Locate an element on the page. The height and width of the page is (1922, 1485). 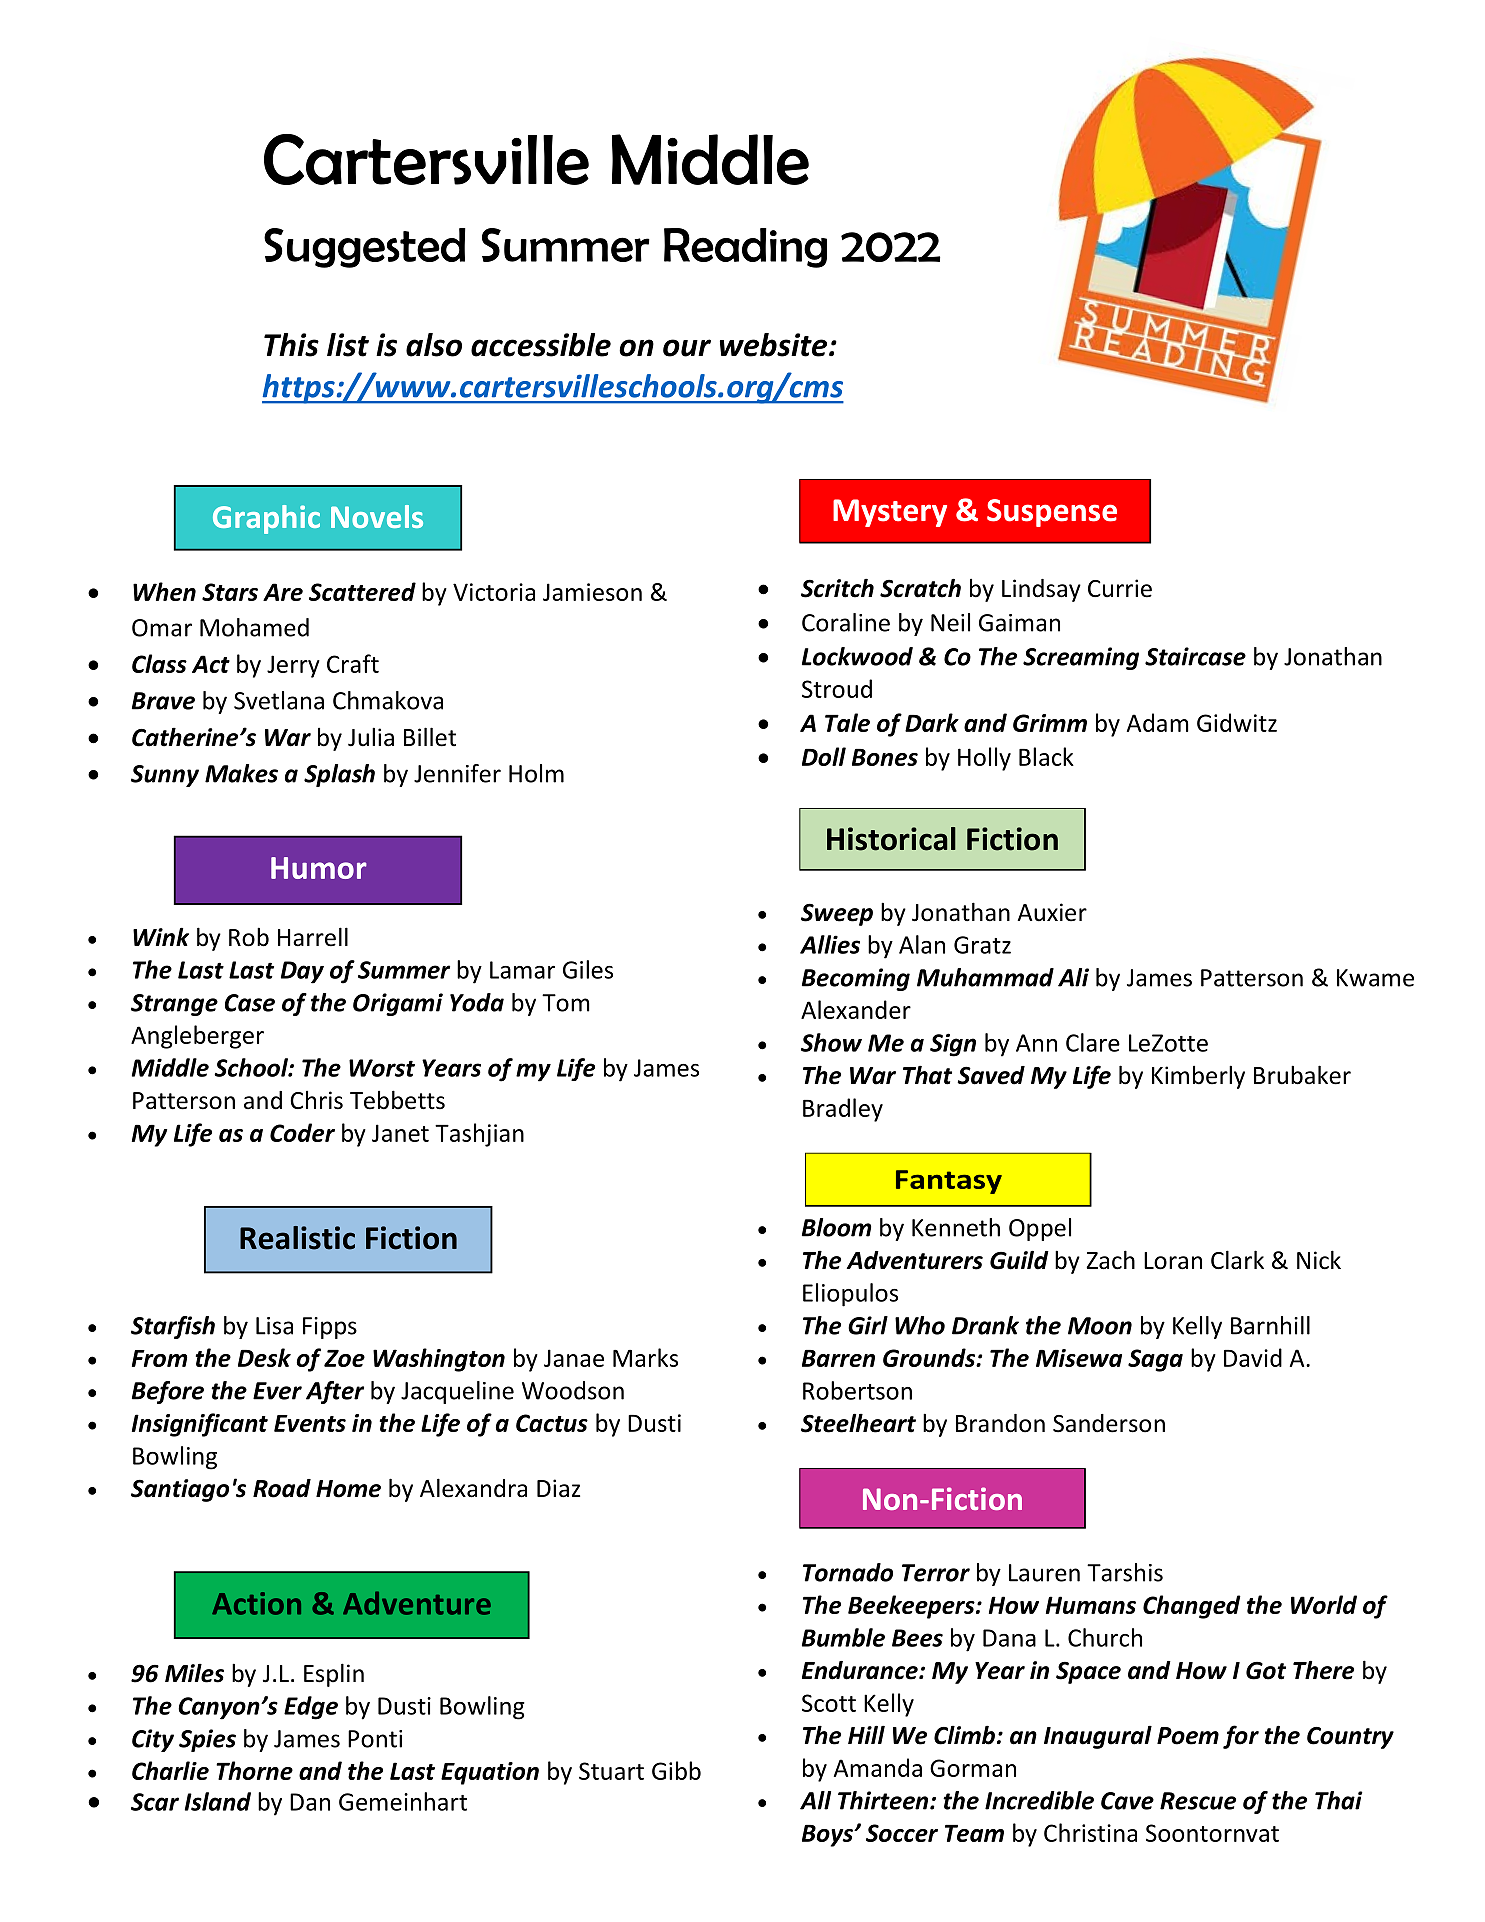
Suspense is located at coordinates (1052, 513).
